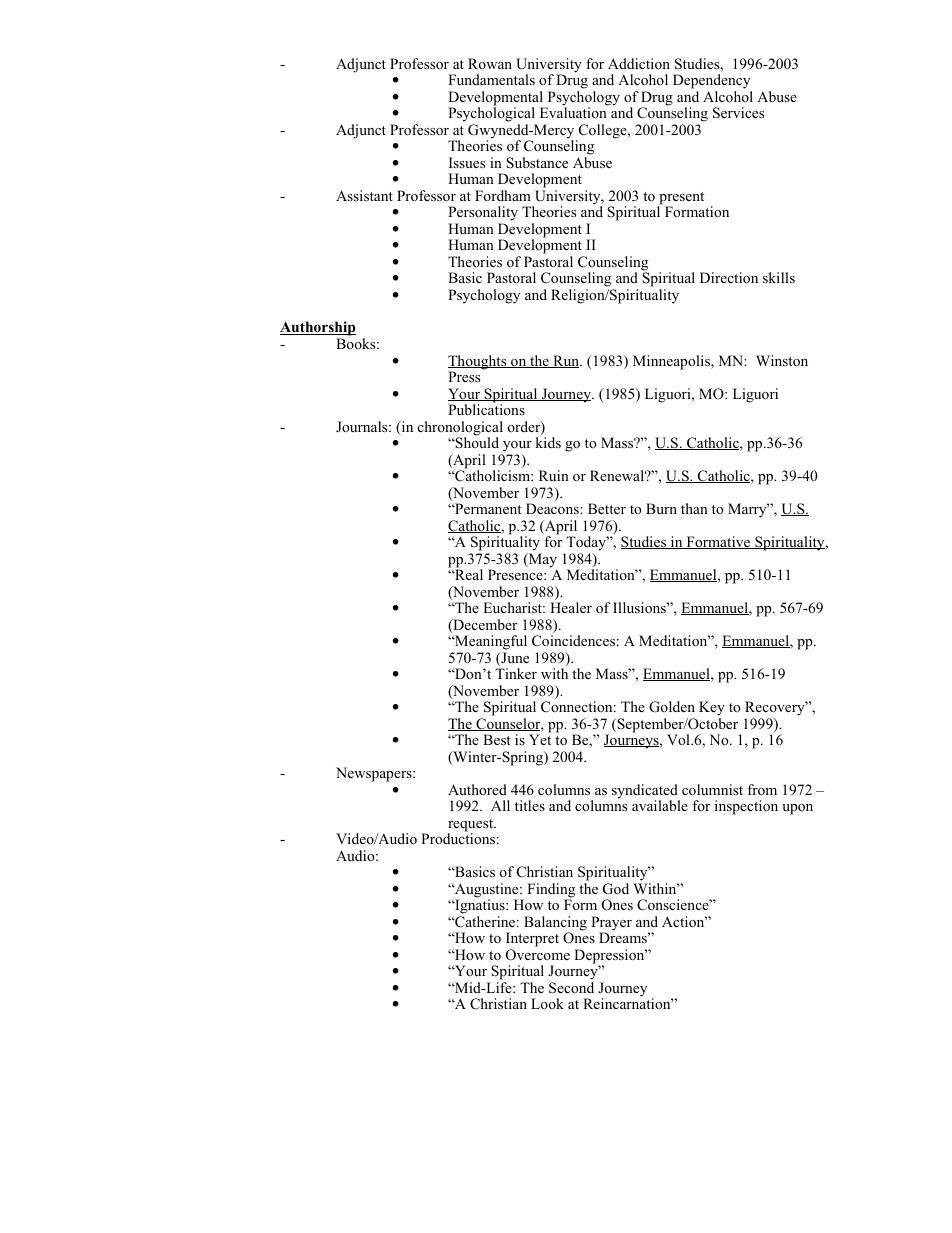  Describe the element at coordinates (611, 924) in the page. I see `Prayer` at that location.
